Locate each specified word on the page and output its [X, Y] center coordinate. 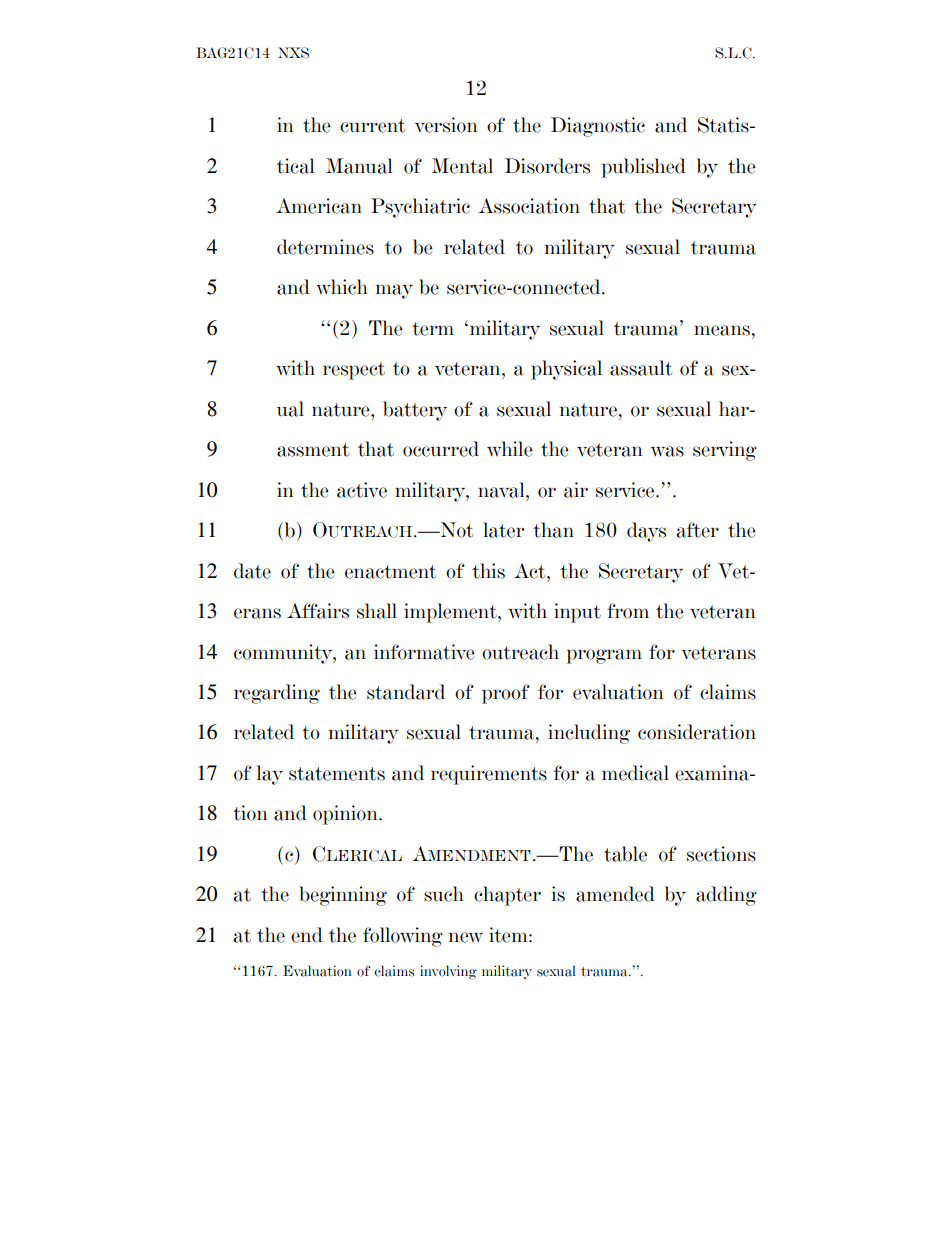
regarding [277, 694]
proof [506, 694]
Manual [359, 166]
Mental [462, 166]
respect [354, 371]
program [604, 656]
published [644, 168]
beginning [343, 896]
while [510, 449]
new [466, 937]
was [667, 451]
